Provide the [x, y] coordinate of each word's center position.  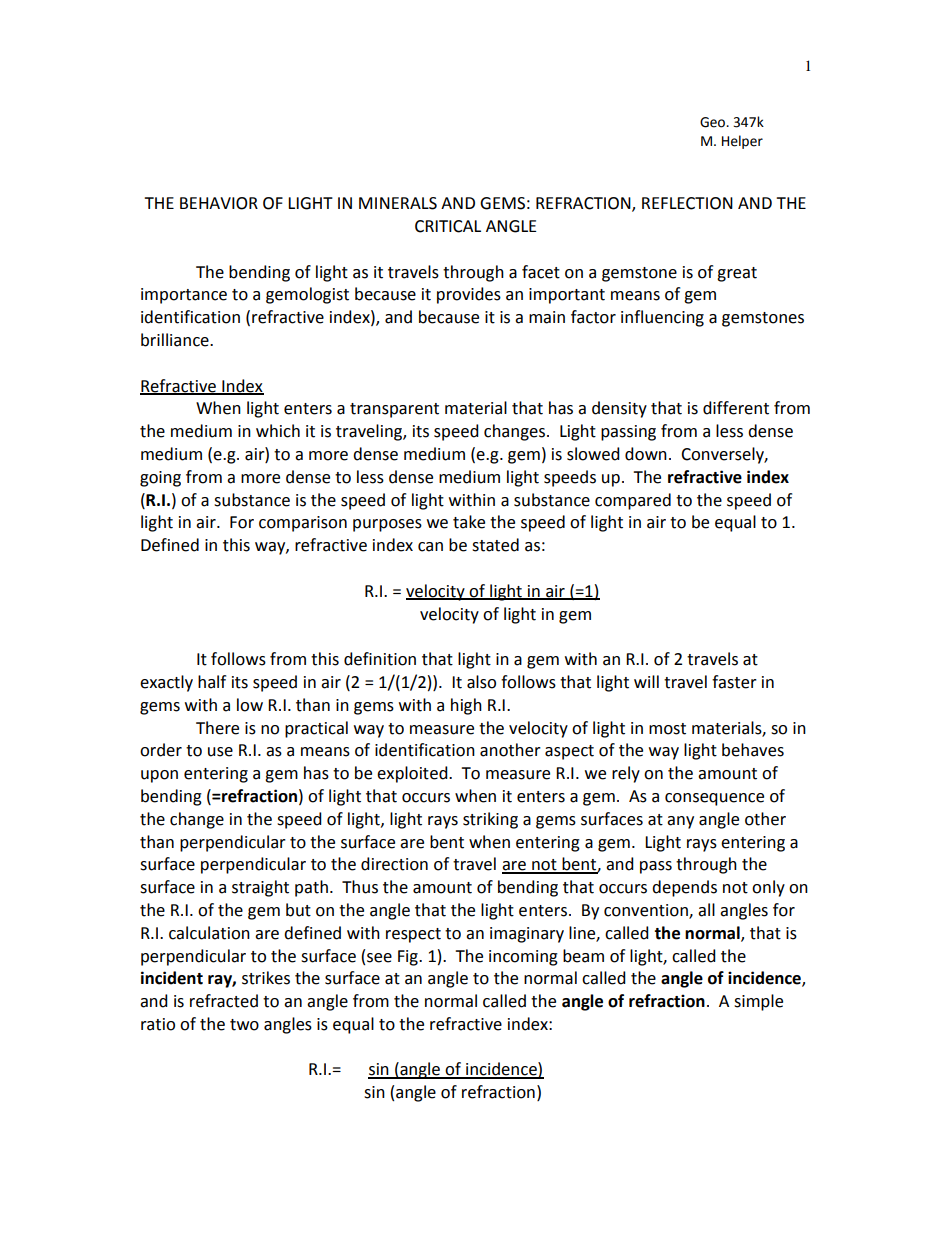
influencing [662, 318]
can [430, 547]
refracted [224, 1001]
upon [159, 776]
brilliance [176, 340]
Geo [713, 122]
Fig [409, 958]
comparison [303, 524]
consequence [714, 799]
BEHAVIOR [219, 203]
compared [633, 501]
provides [469, 295]
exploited [413, 774]
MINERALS [398, 203]
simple [758, 1002]
